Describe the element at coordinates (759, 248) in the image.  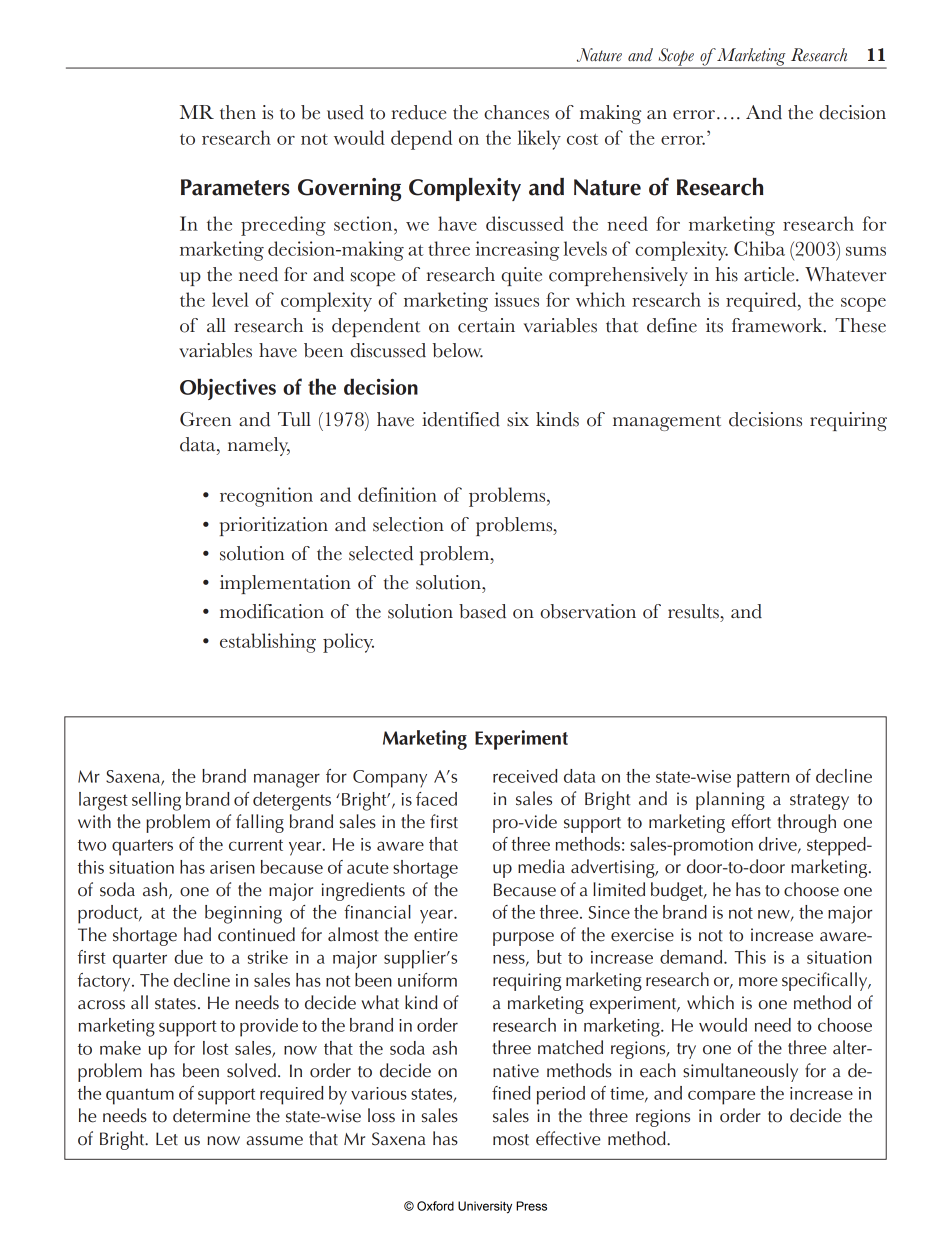
I see `Chiba` at that location.
